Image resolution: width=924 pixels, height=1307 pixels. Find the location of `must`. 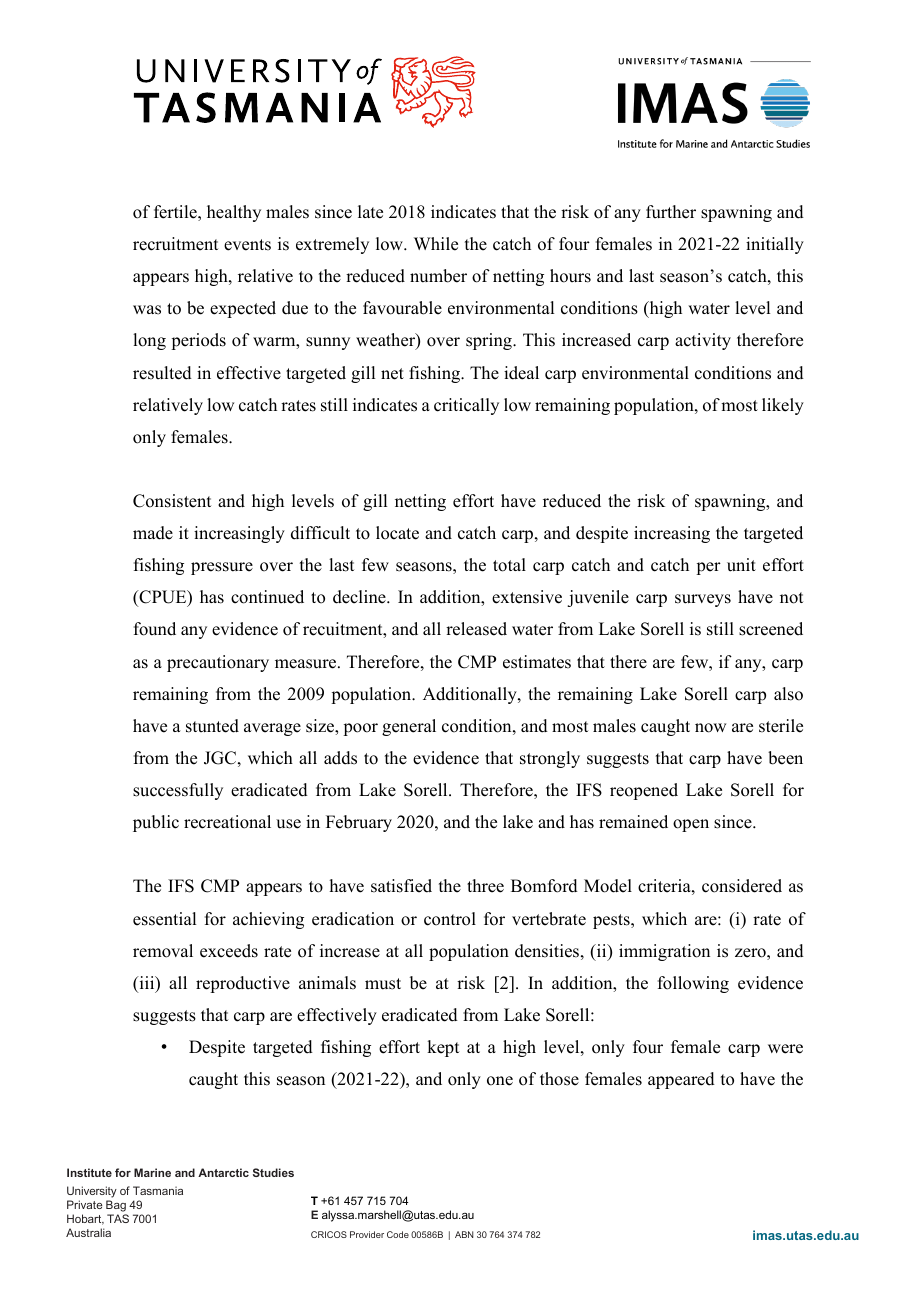

must is located at coordinates (383, 984).
